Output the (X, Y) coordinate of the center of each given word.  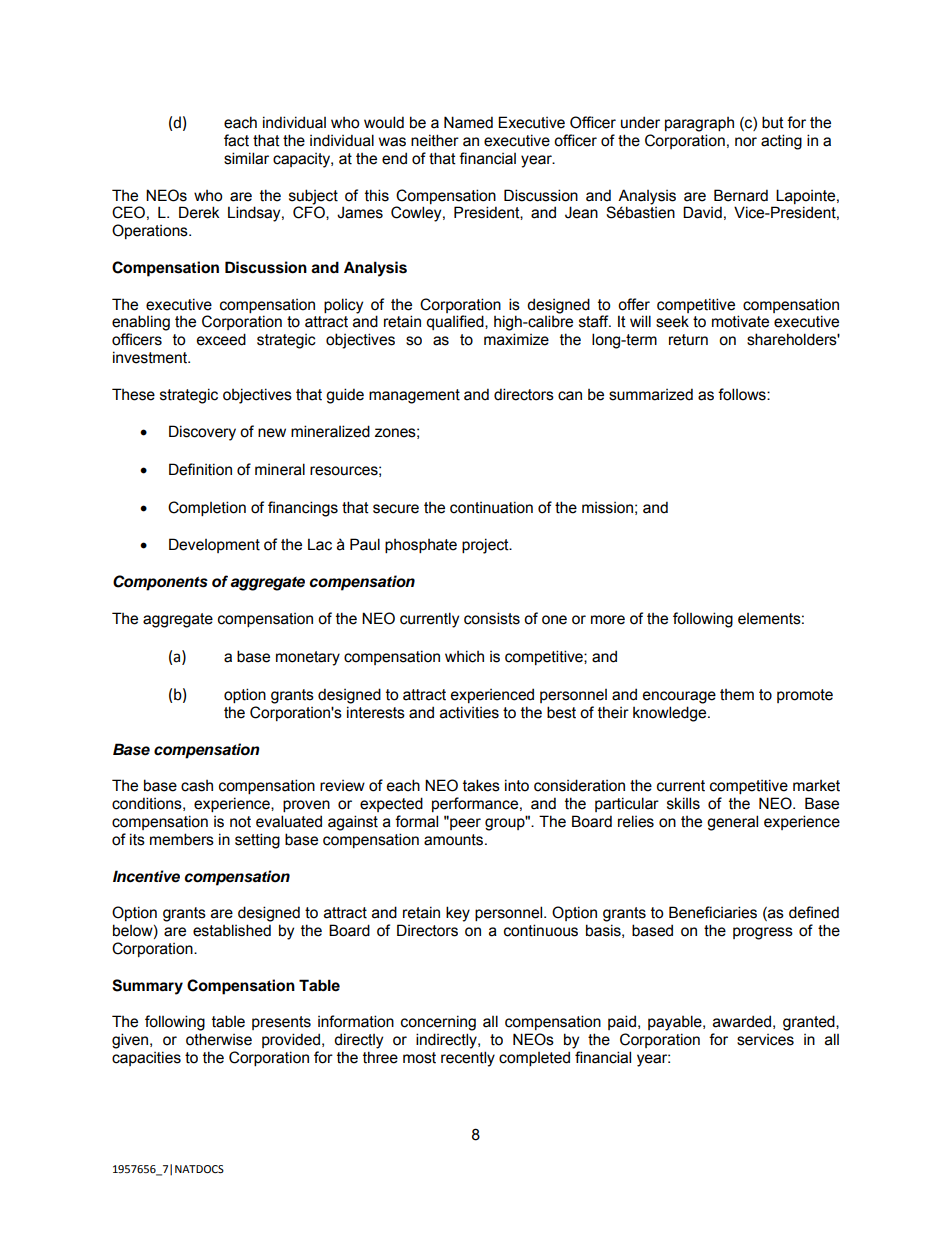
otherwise (219, 1039)
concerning (438, 1023)
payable (676, 1023)
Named (468, 122)
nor (746, 142)
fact (236, 140)
